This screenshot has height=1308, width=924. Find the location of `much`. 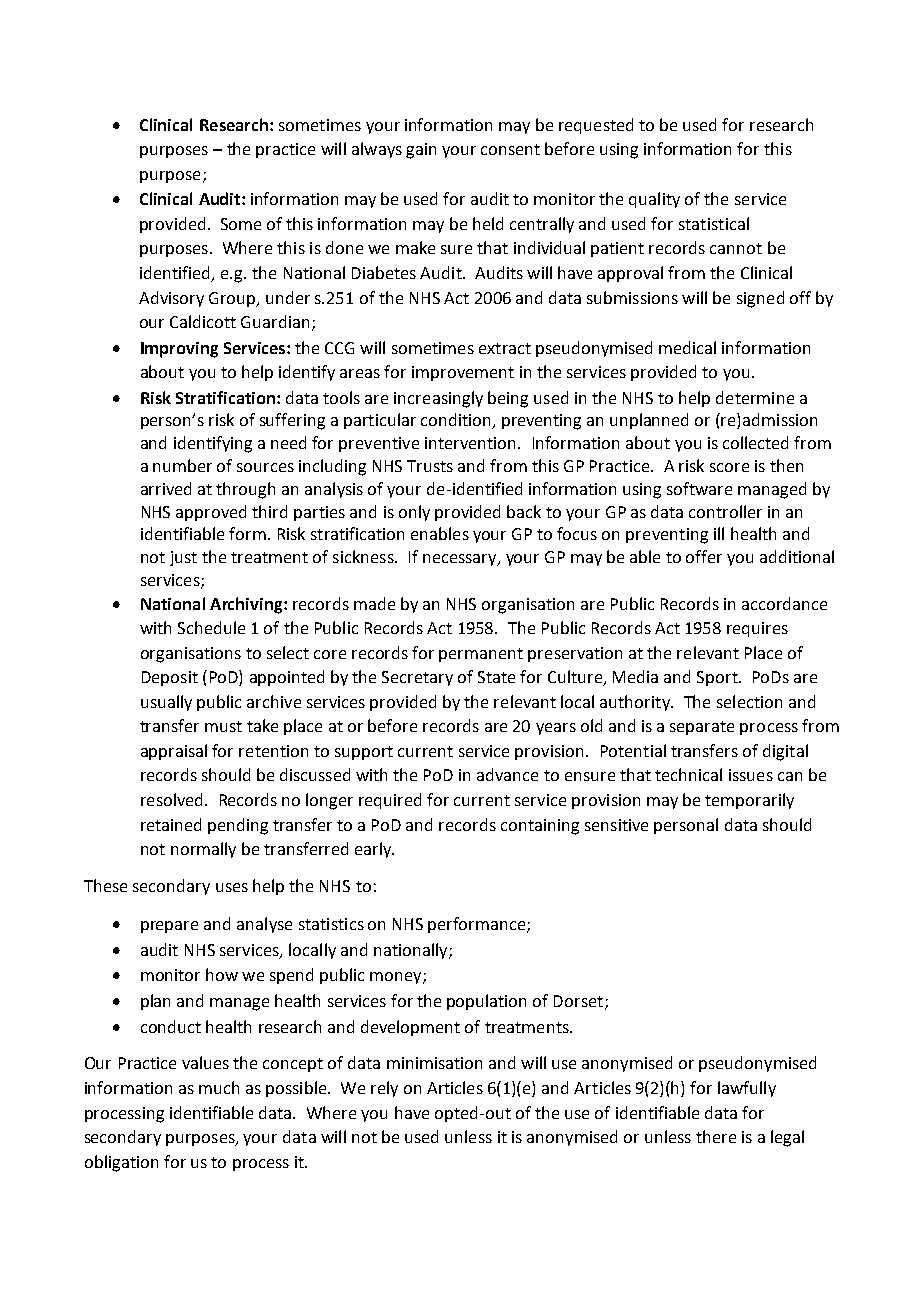

much is located at coordinates (219, 1087).
